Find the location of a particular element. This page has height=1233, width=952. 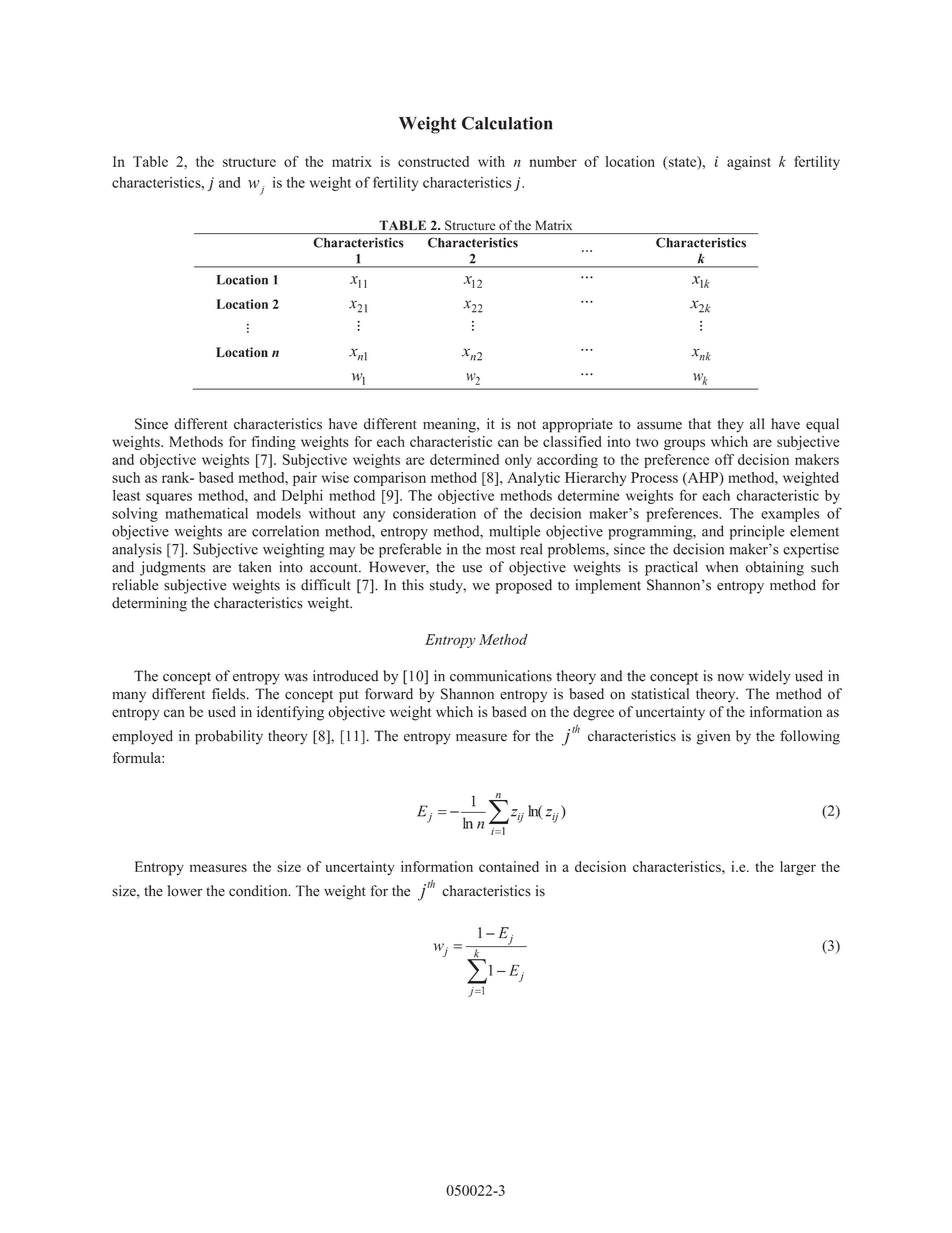

against is located at coordinates (749, 163).
